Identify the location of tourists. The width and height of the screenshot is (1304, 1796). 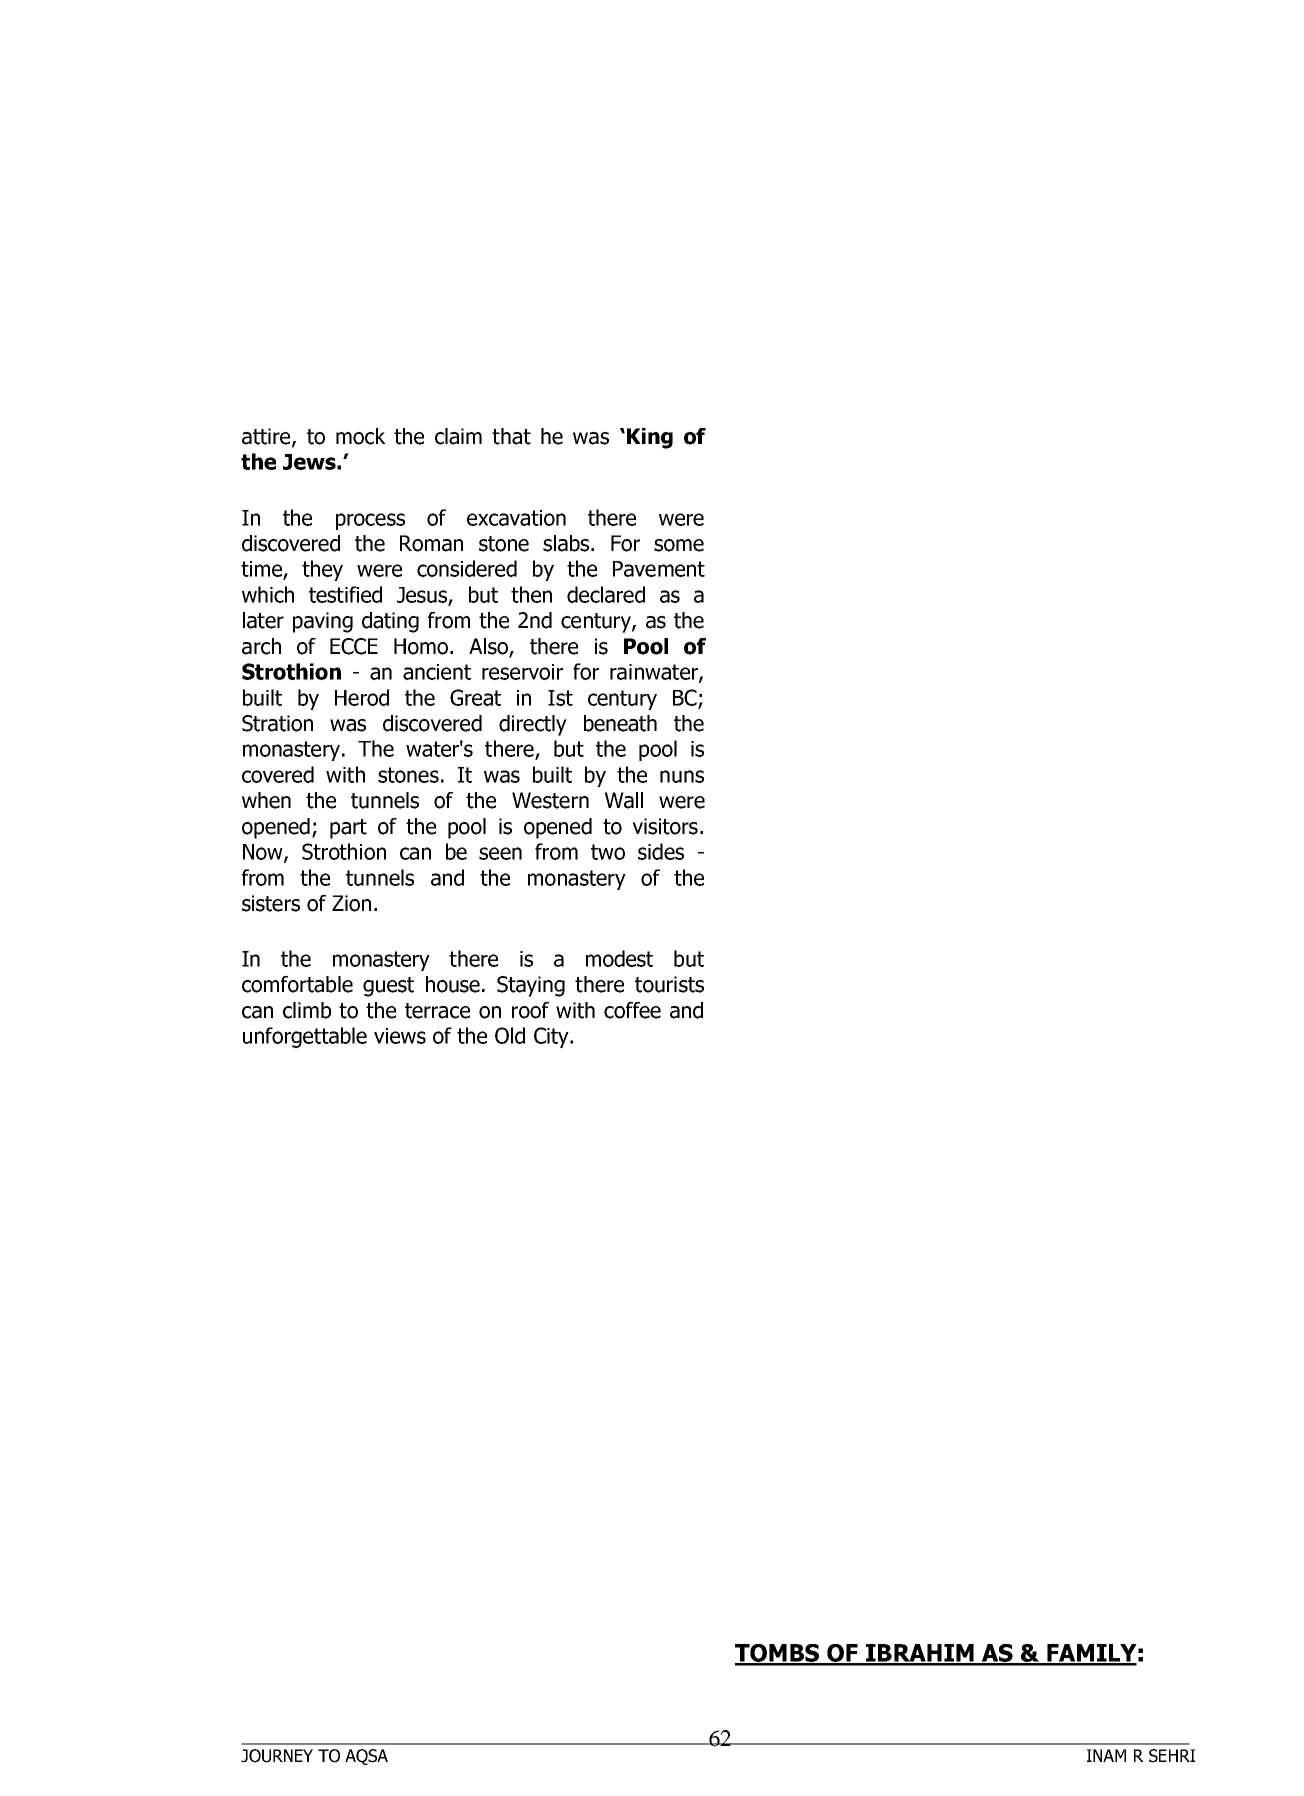
(669, 984).
